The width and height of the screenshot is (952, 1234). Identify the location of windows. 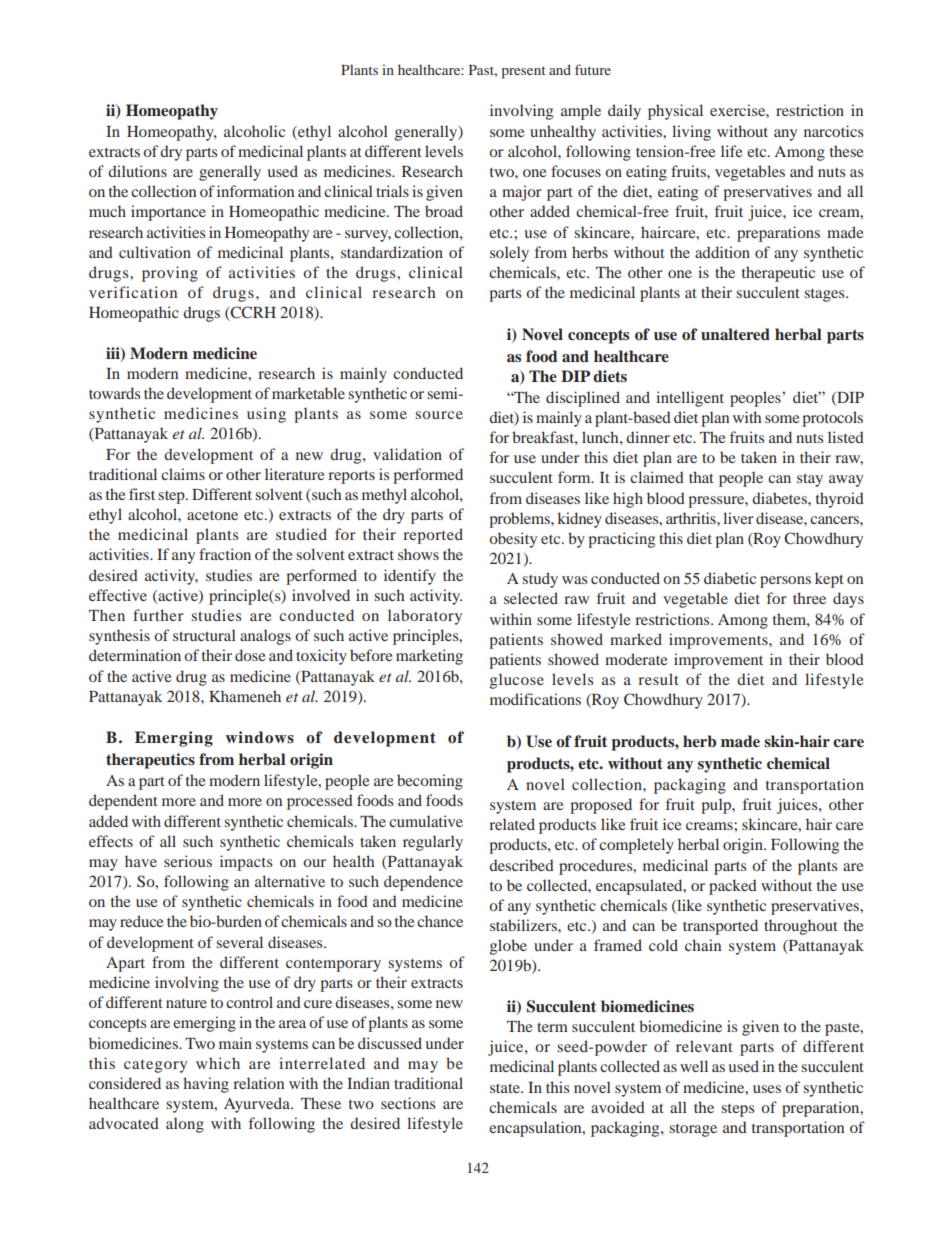
(259, 737).
